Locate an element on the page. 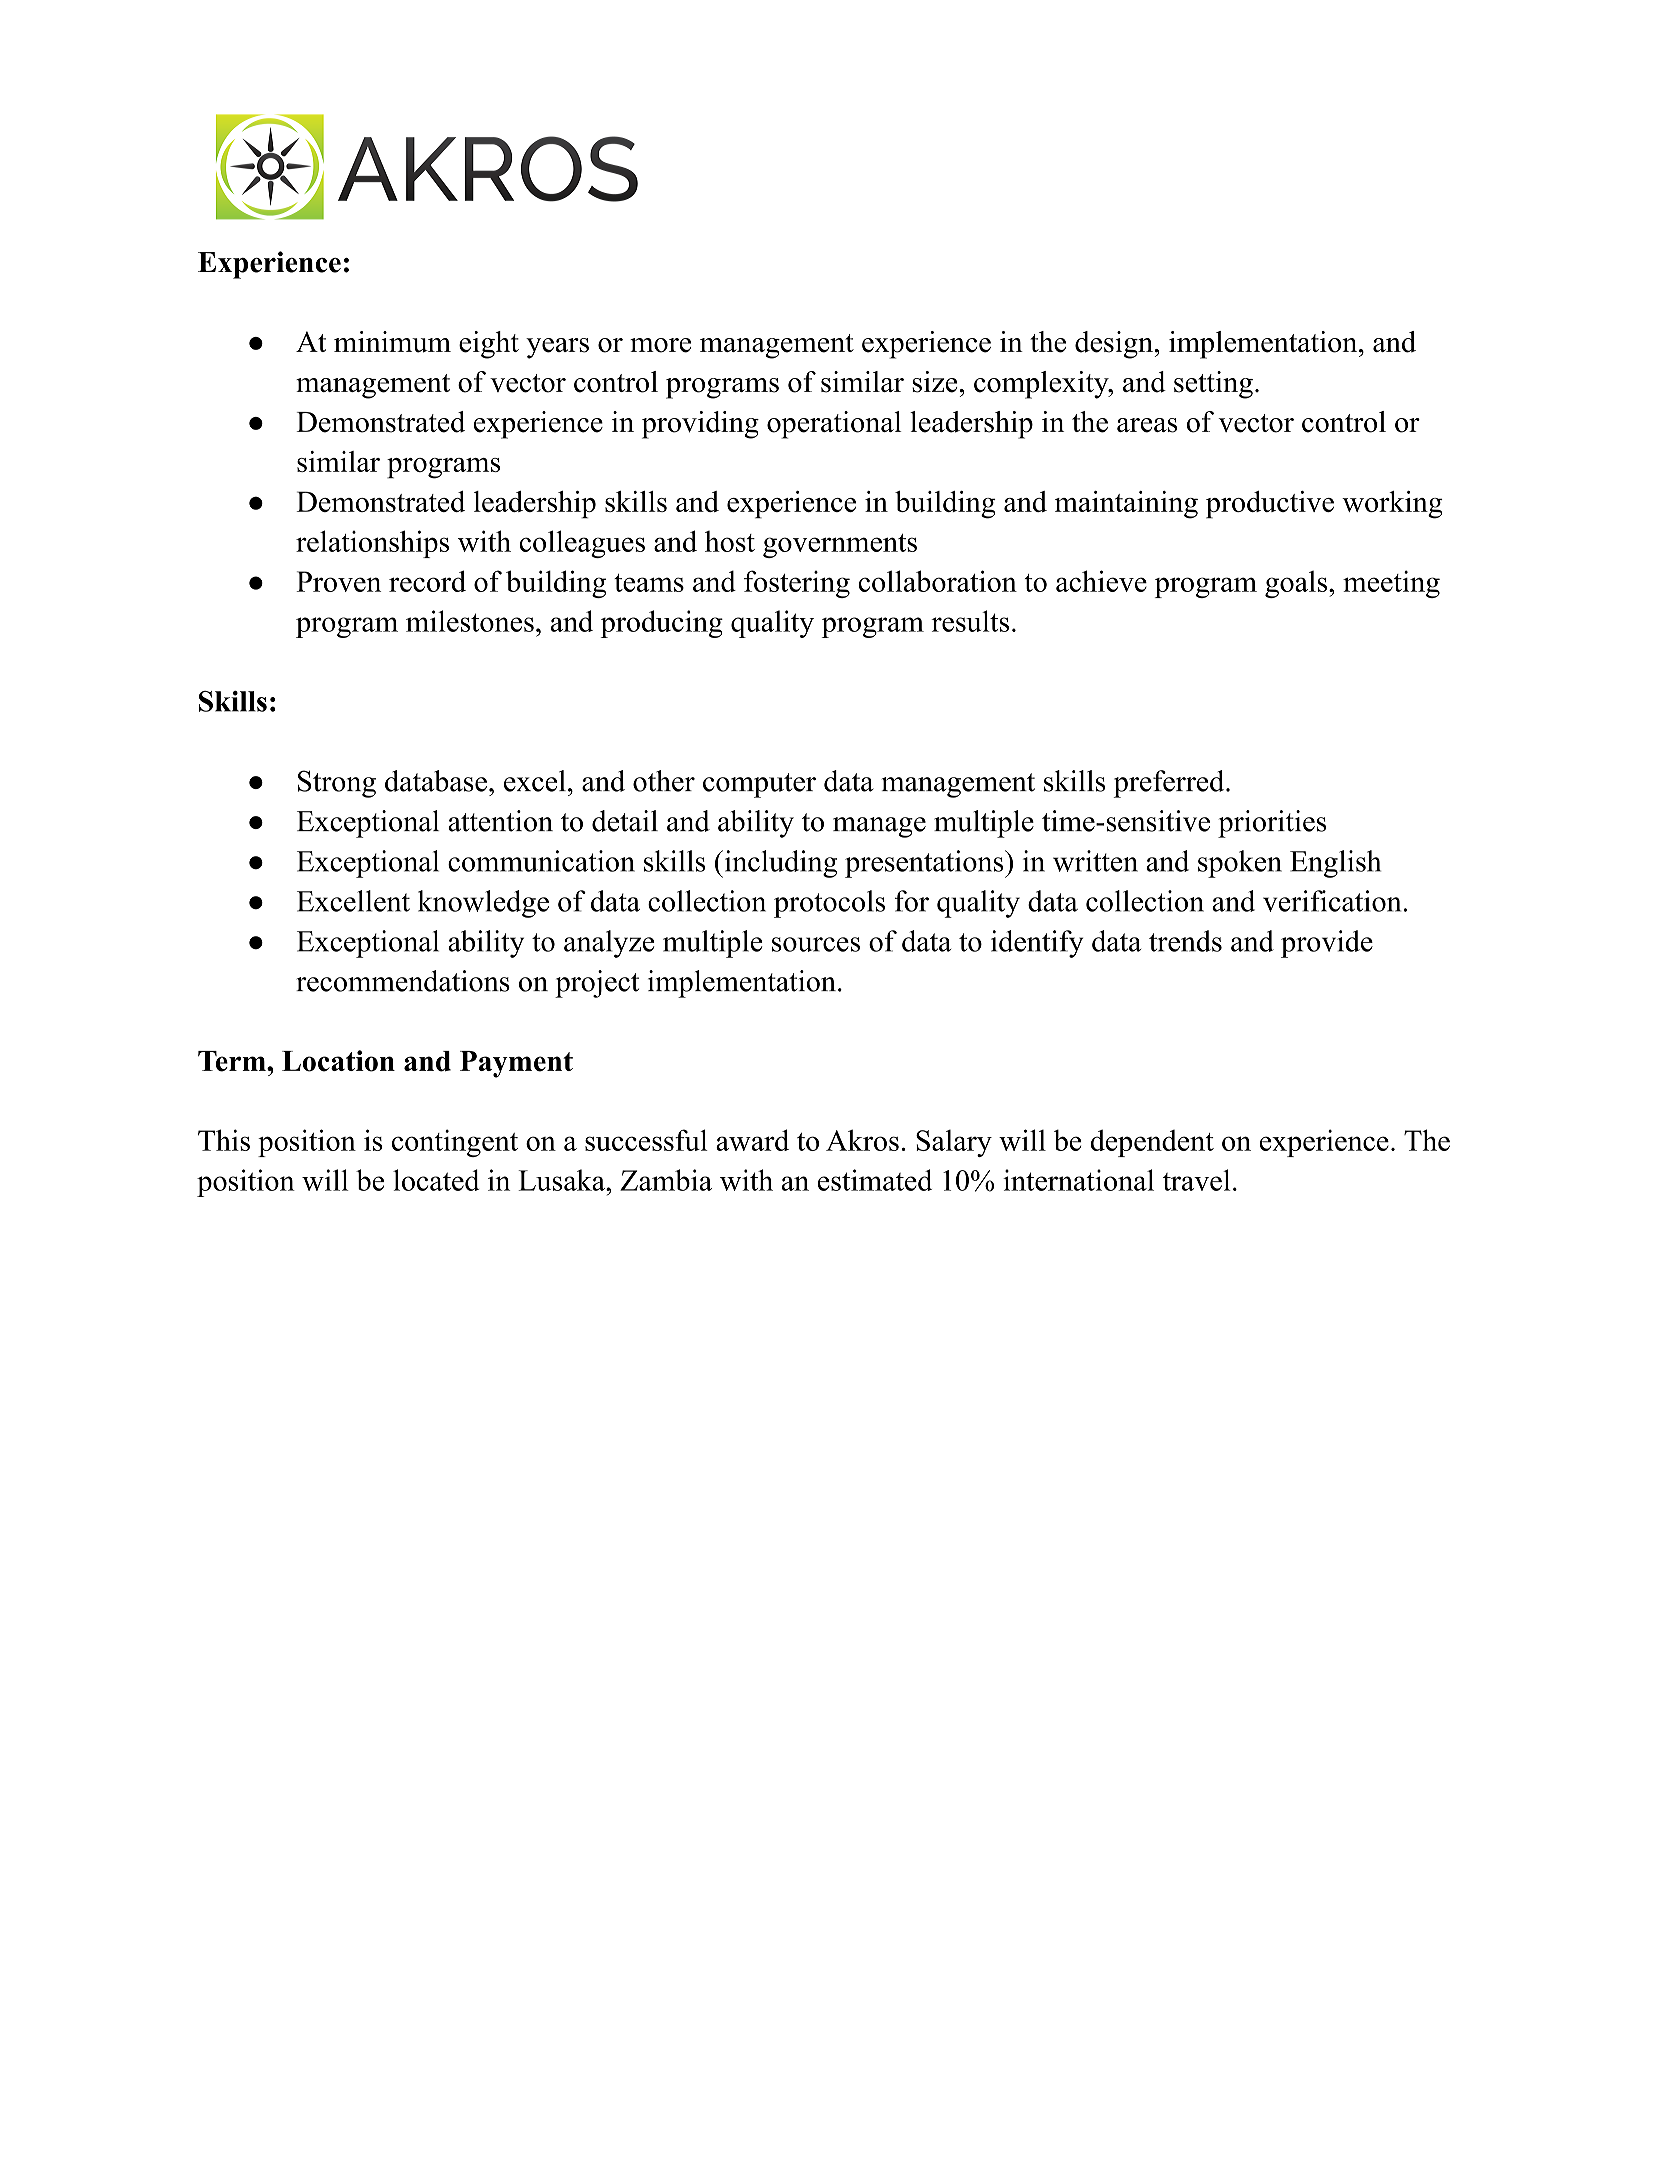  setting is located at coordinates (1213, 385).
